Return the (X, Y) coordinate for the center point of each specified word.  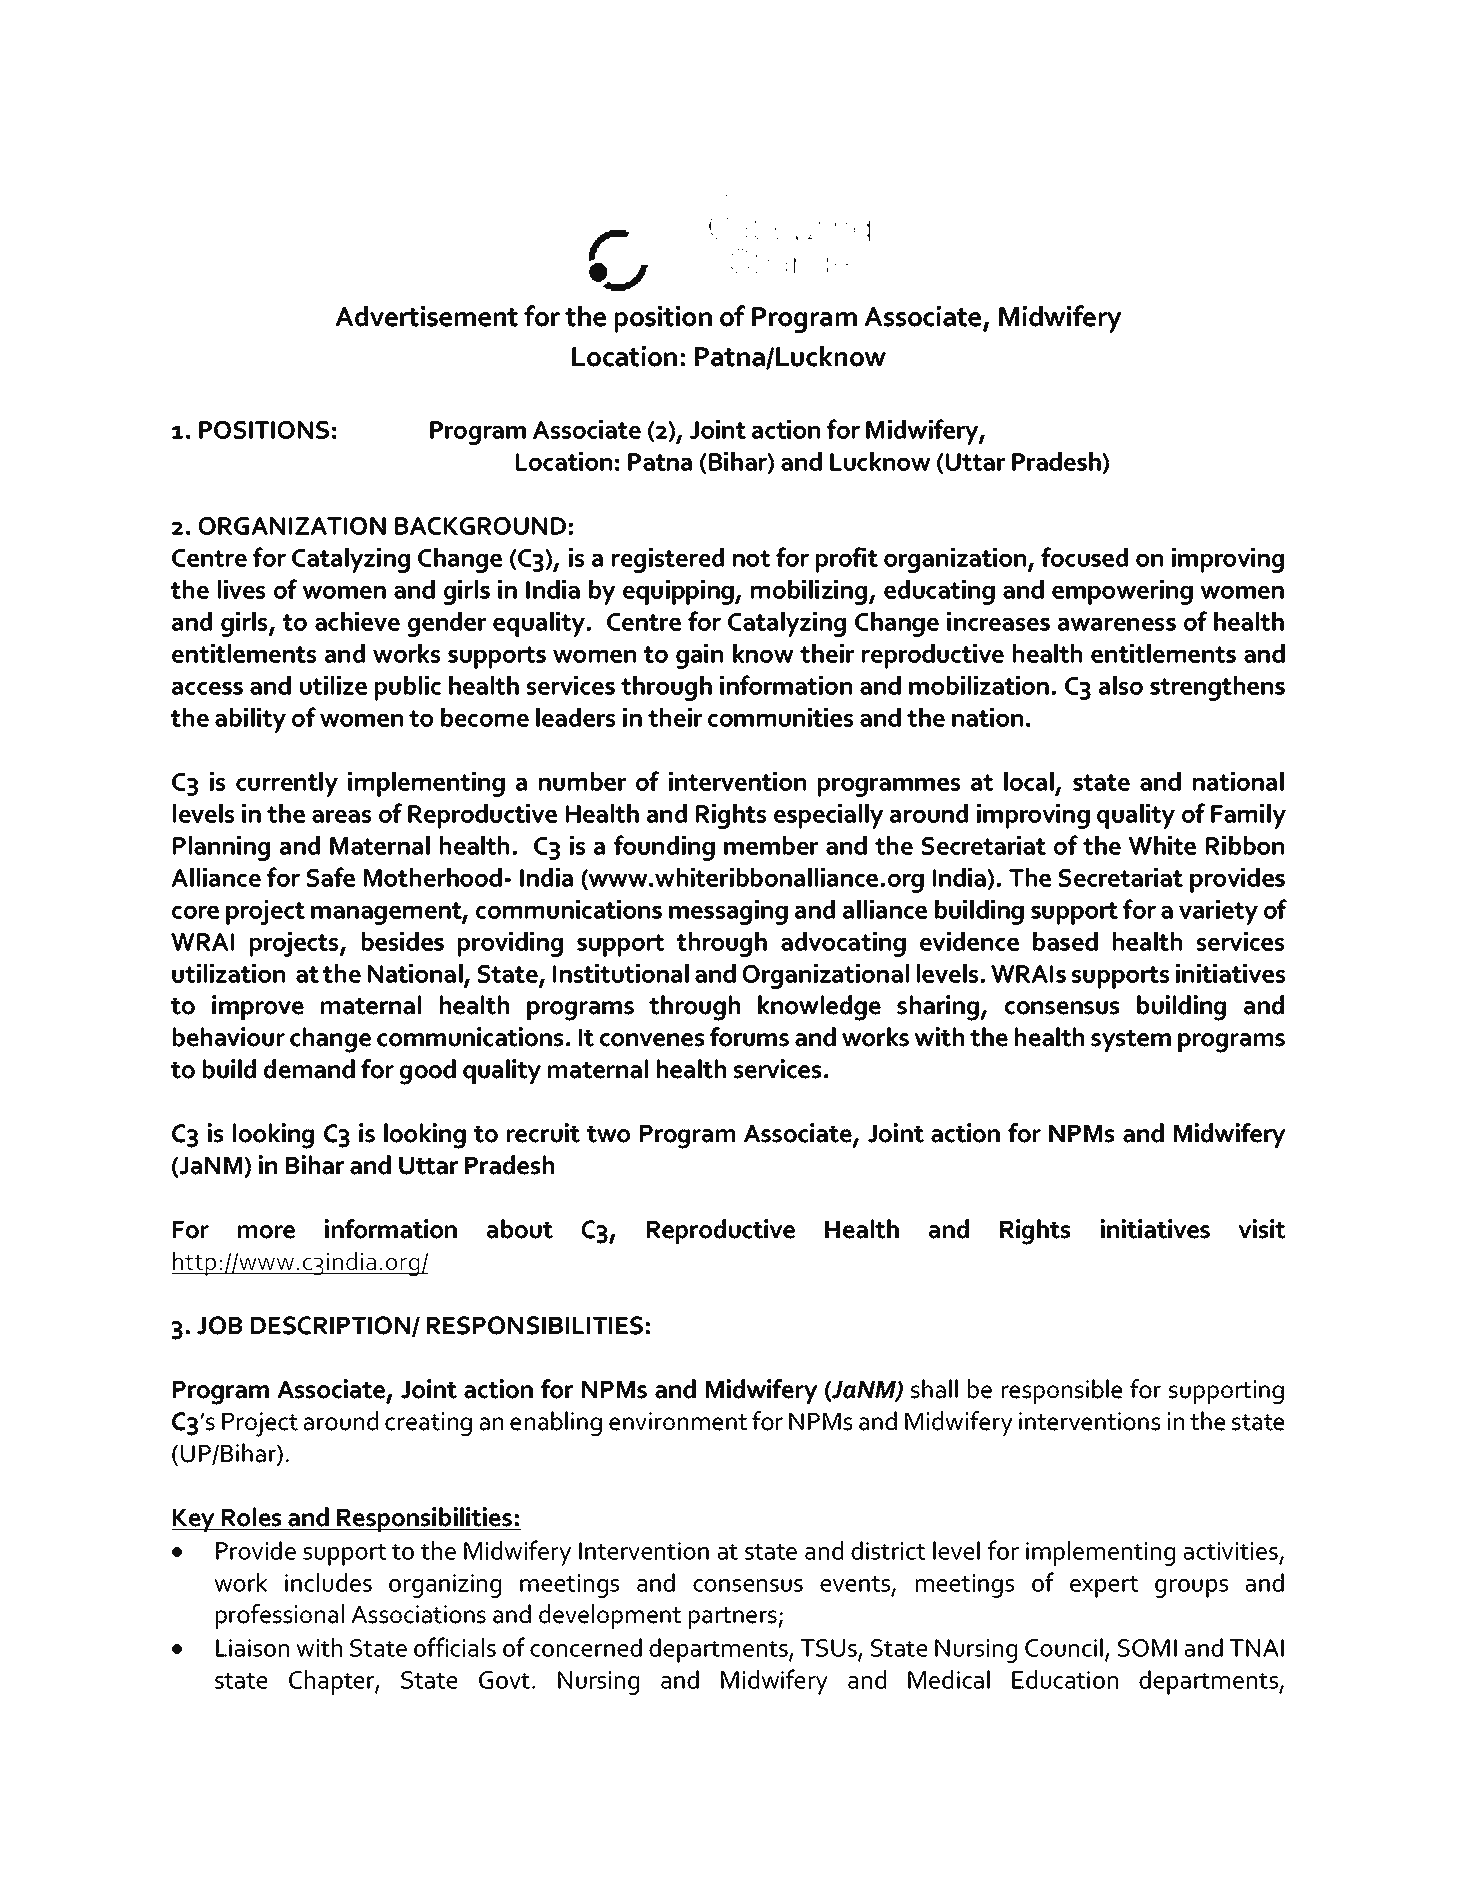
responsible (1062, 1391)
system (1131, 1041)
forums (749, 1037)
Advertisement (426, 316)
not (751, 558)
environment (678, 1421)
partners (734, 1618)
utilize (333, 685)
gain (699, 656)
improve (258, 1007)
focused (1084, 557)
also (1121, 685)
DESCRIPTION (332, 1326)
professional (280, 1616)
